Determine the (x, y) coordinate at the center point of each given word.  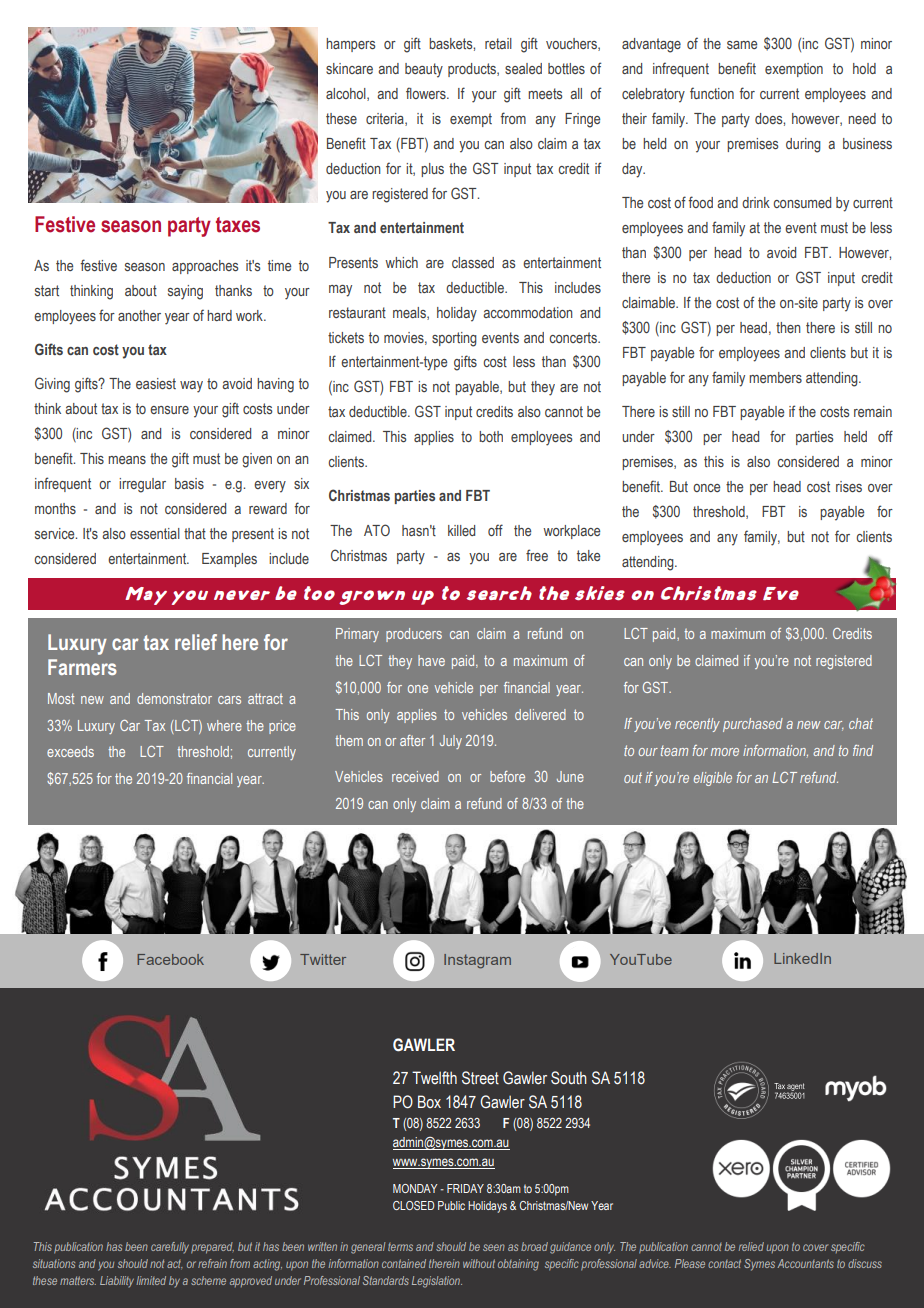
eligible (713, 779)
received (415, 776)
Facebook (170, 959)
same (742, 45)
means (127, 460)
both (491, 436)
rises (849, 486)
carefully (170, 1248)
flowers (427, 93)
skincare (349, 68)
